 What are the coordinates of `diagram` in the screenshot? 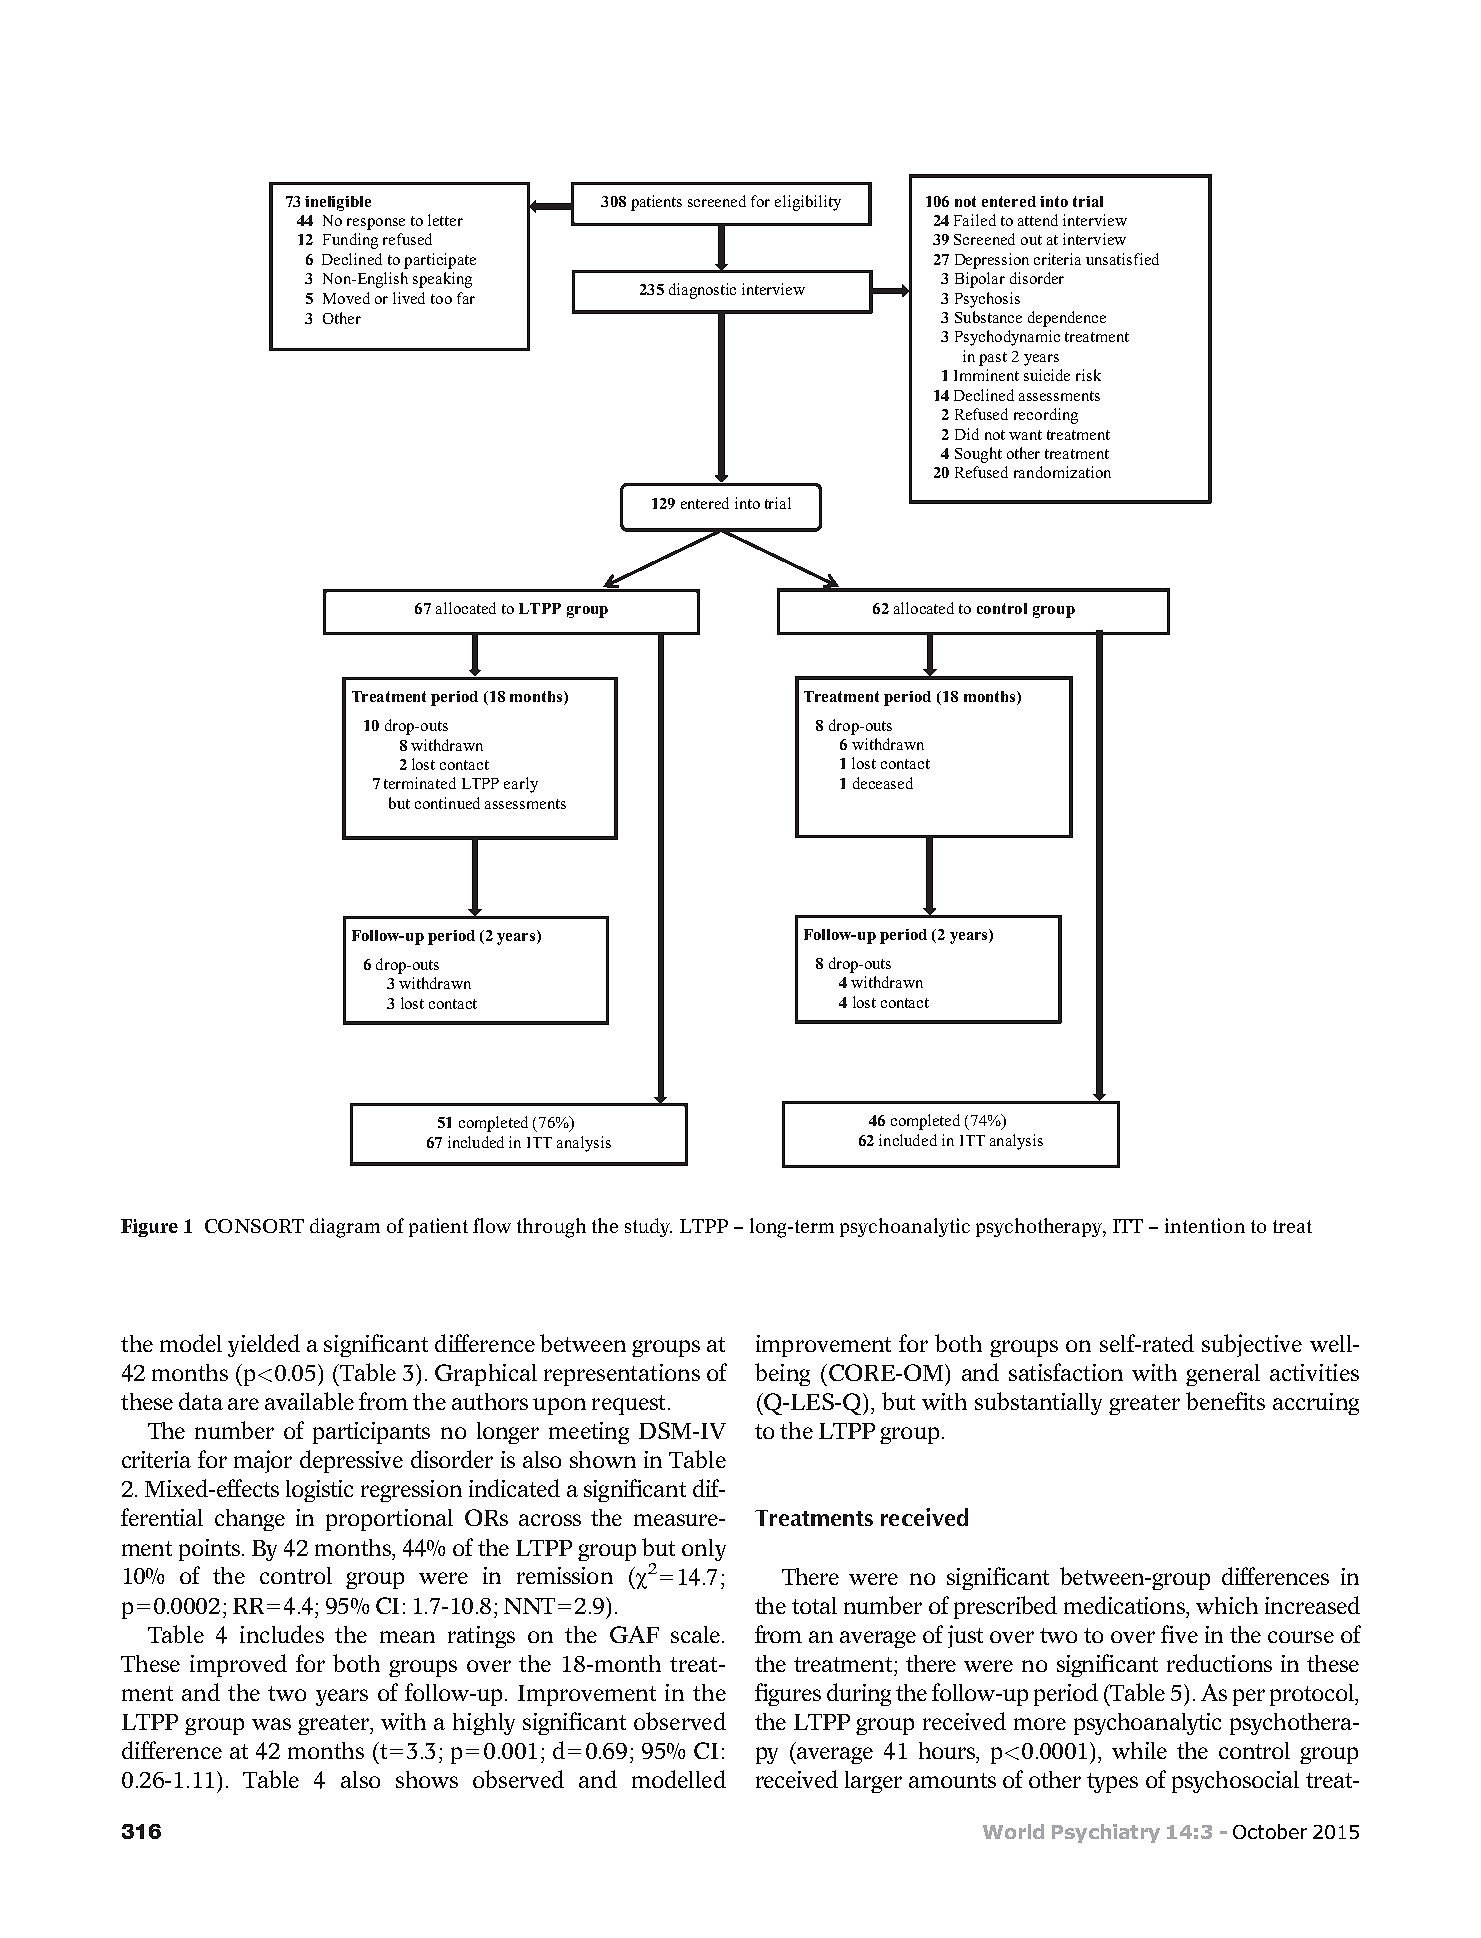 It's located at (345, 1228).
